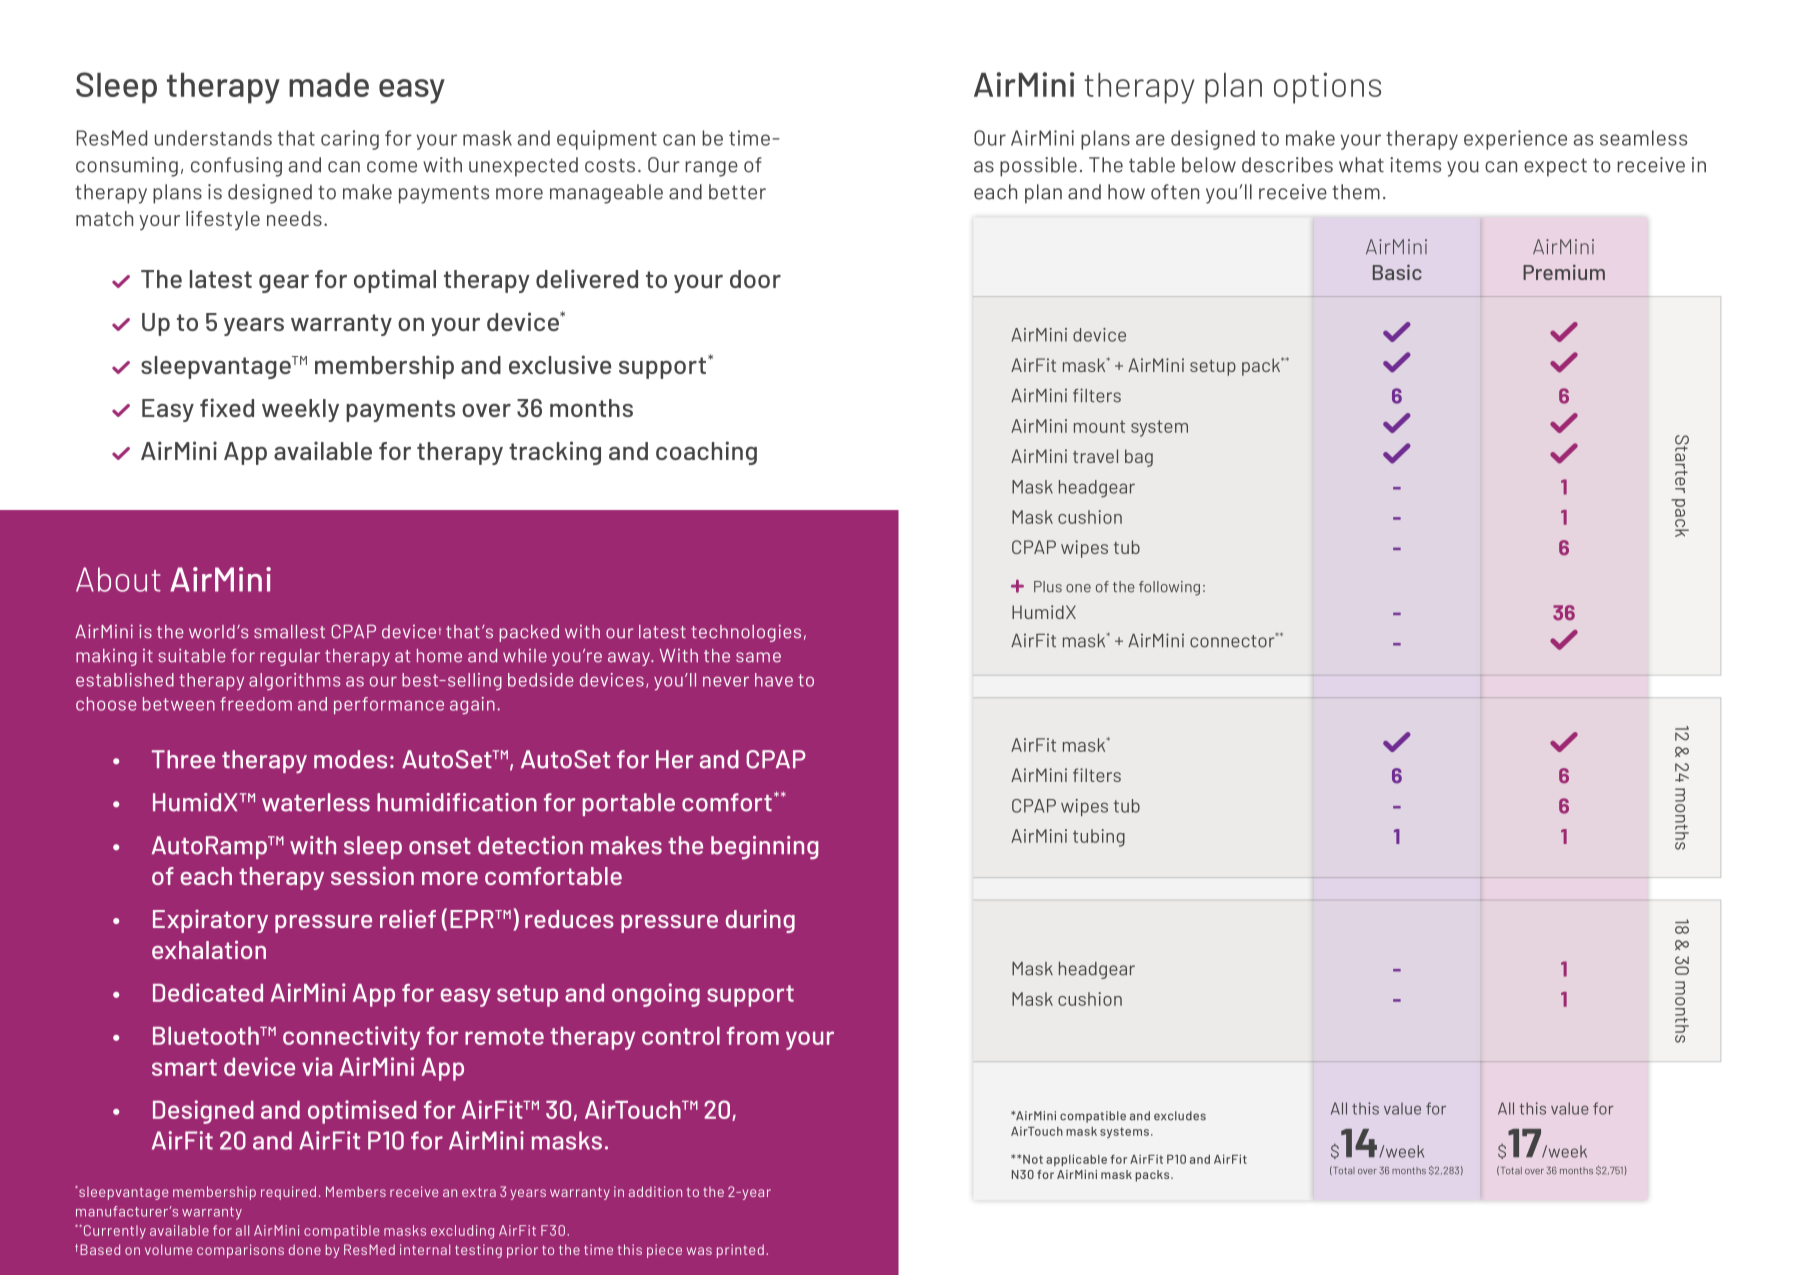 This page has height=1275, width=1797. What do you see at coordinates (1515, 140) in the page?
I see `experience` at bounding box center [1515, 140].
